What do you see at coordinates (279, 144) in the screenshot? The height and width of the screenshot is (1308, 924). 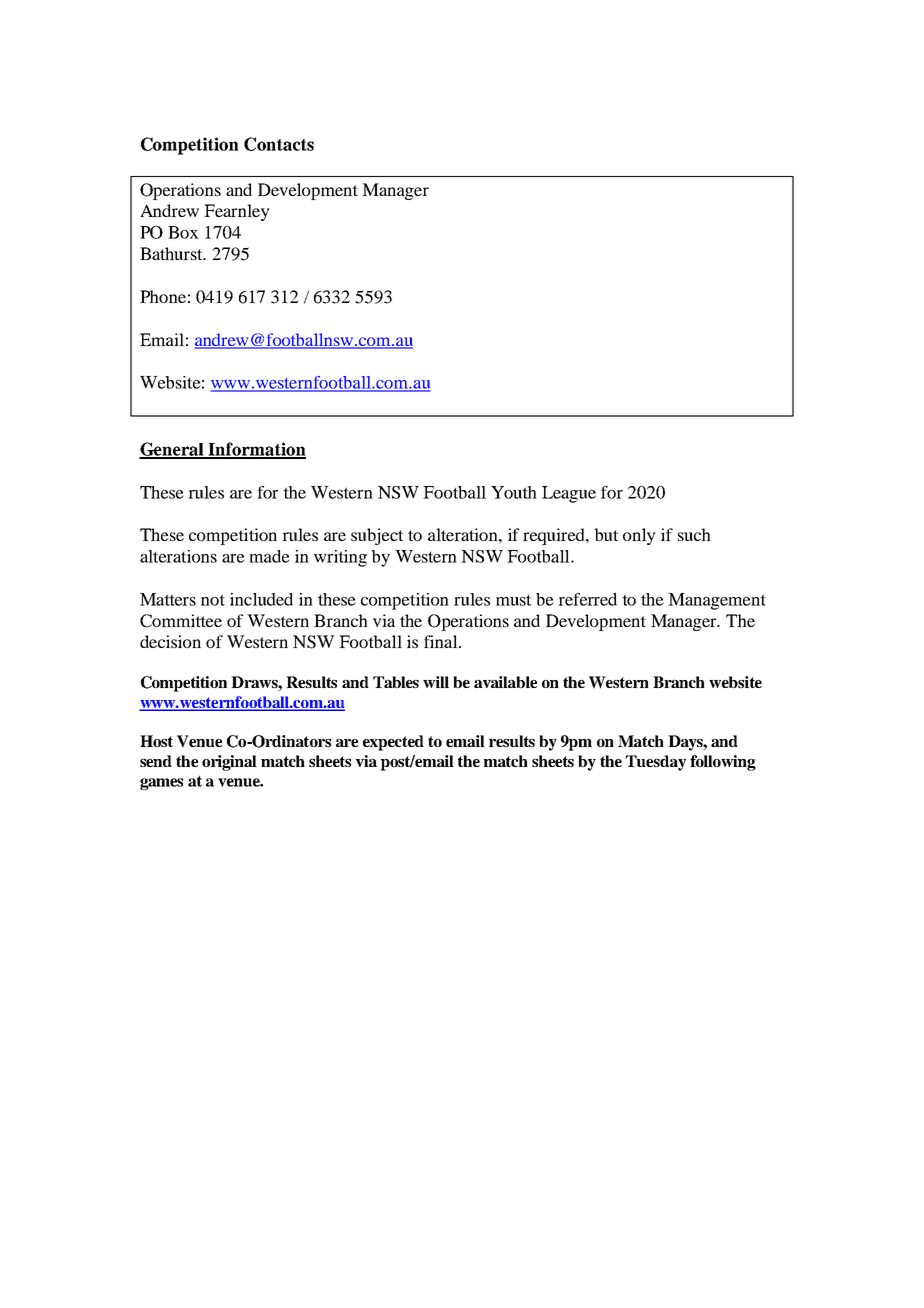 I see `Contacts` at bounding box center [279, 144].
